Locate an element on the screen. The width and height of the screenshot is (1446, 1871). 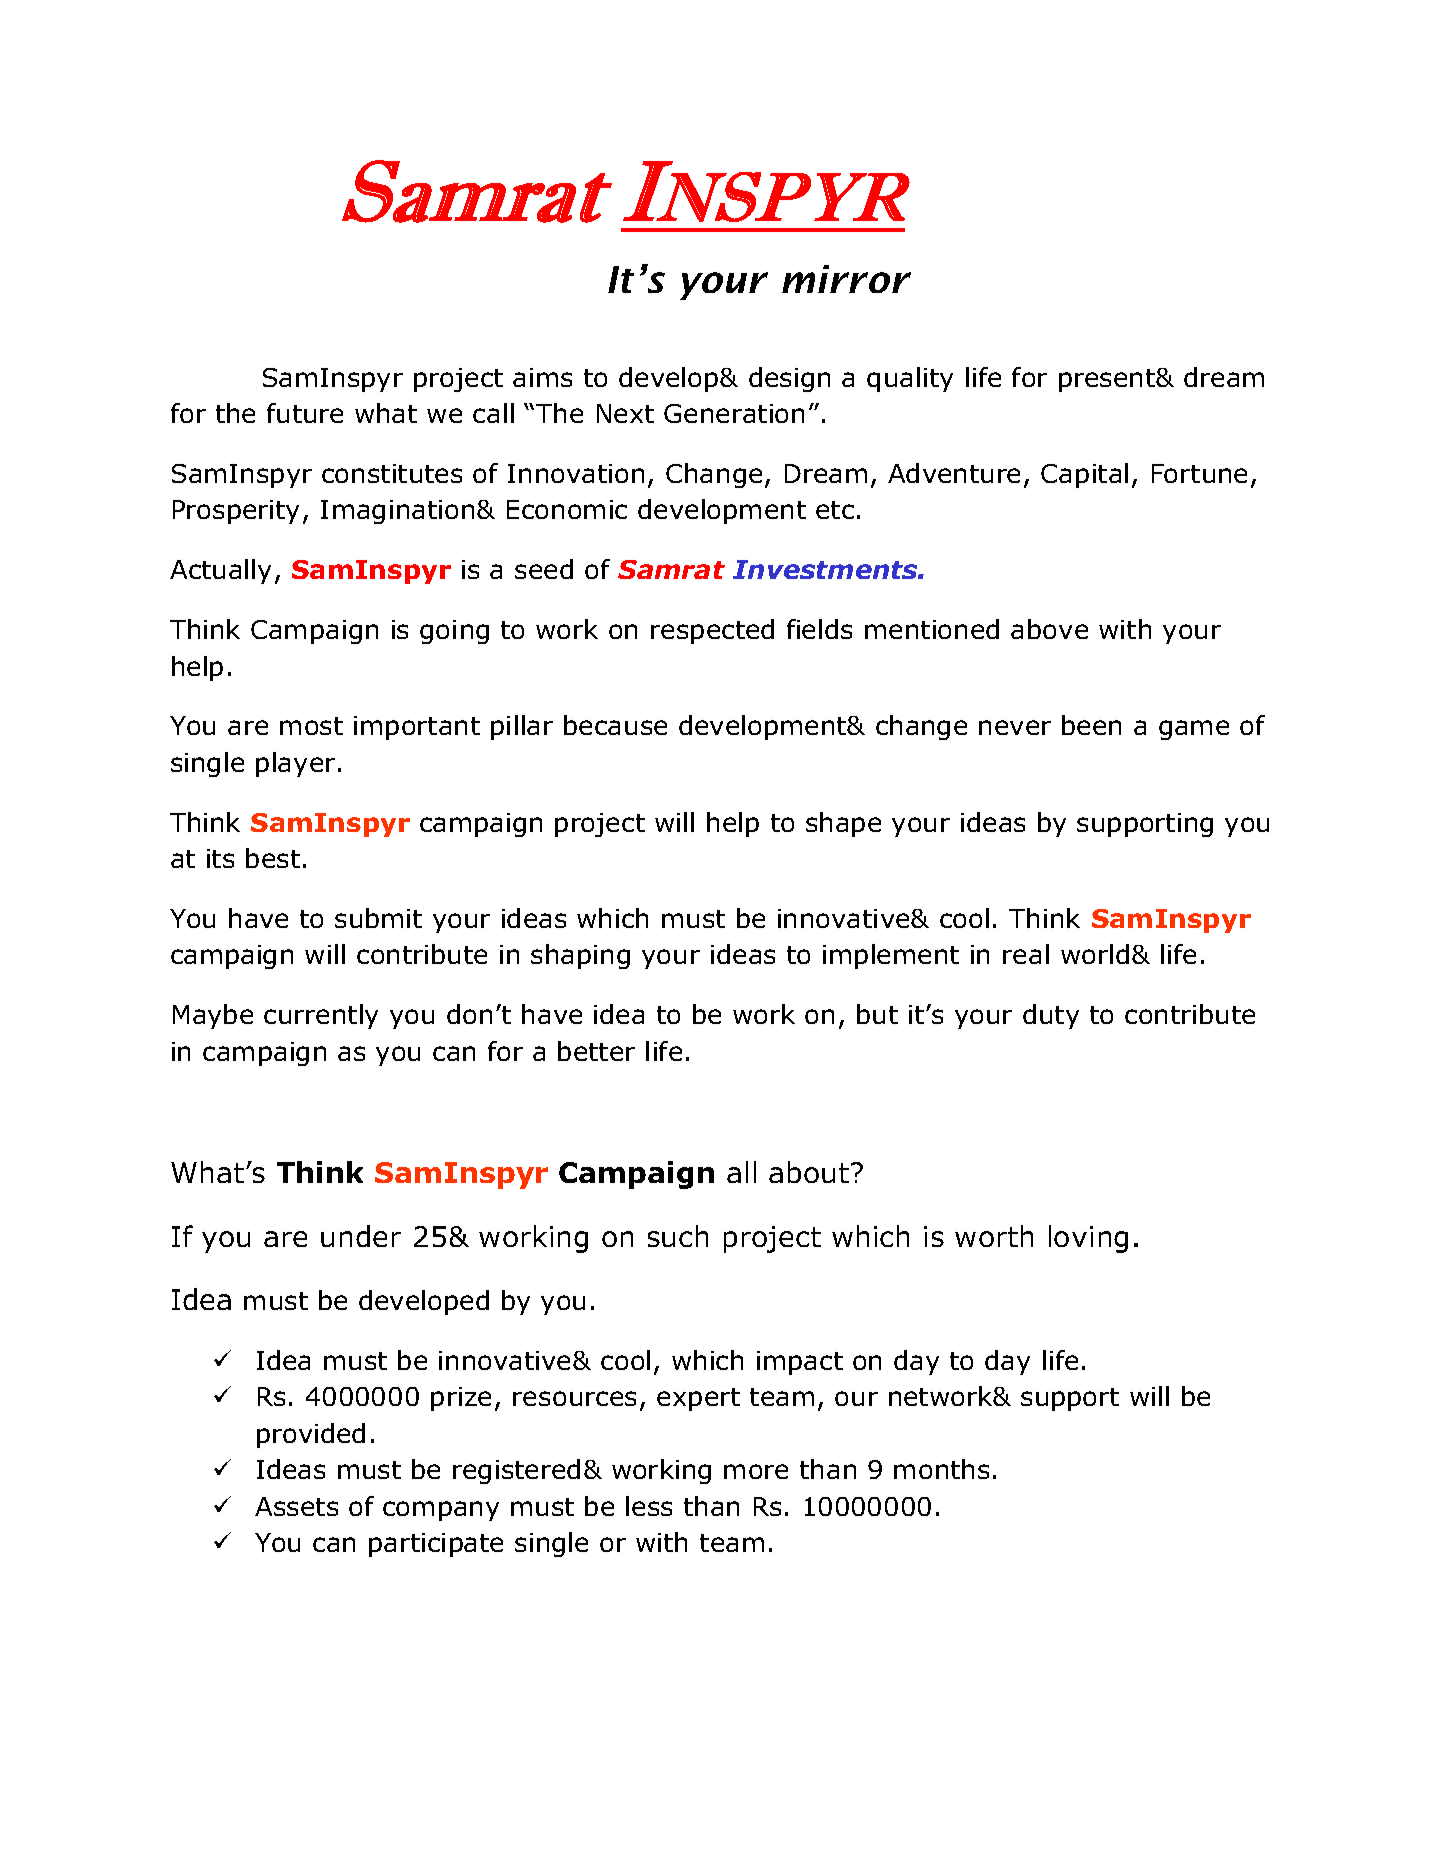
months is located at coordinates (941, 1469).
